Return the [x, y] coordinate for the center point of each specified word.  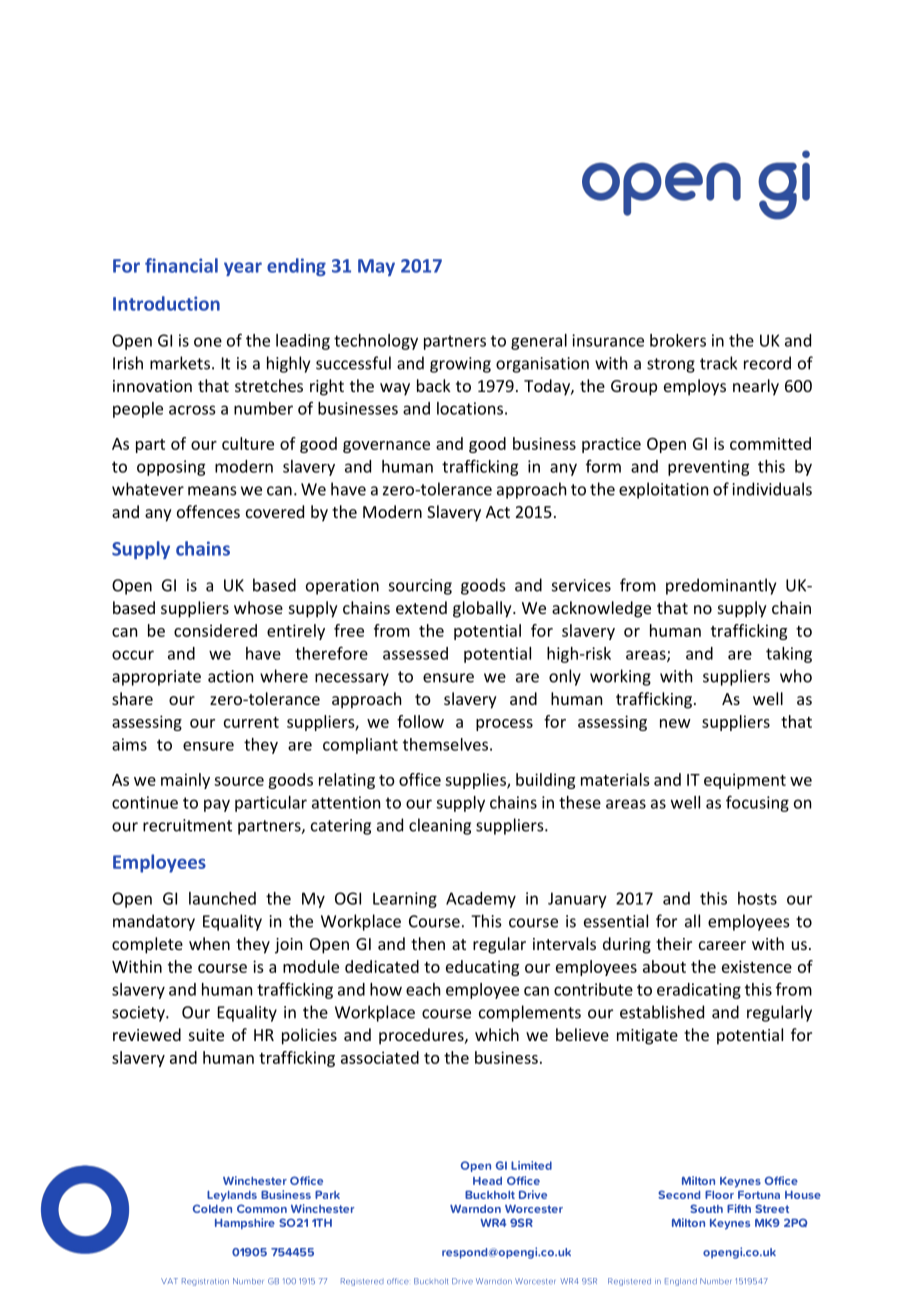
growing [460, 365]
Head [487, 1181]
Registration [205, 1282]
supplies [476, 781]
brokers [678, 340]
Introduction [166, 303]
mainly [185, 781]
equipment [745, 781]
